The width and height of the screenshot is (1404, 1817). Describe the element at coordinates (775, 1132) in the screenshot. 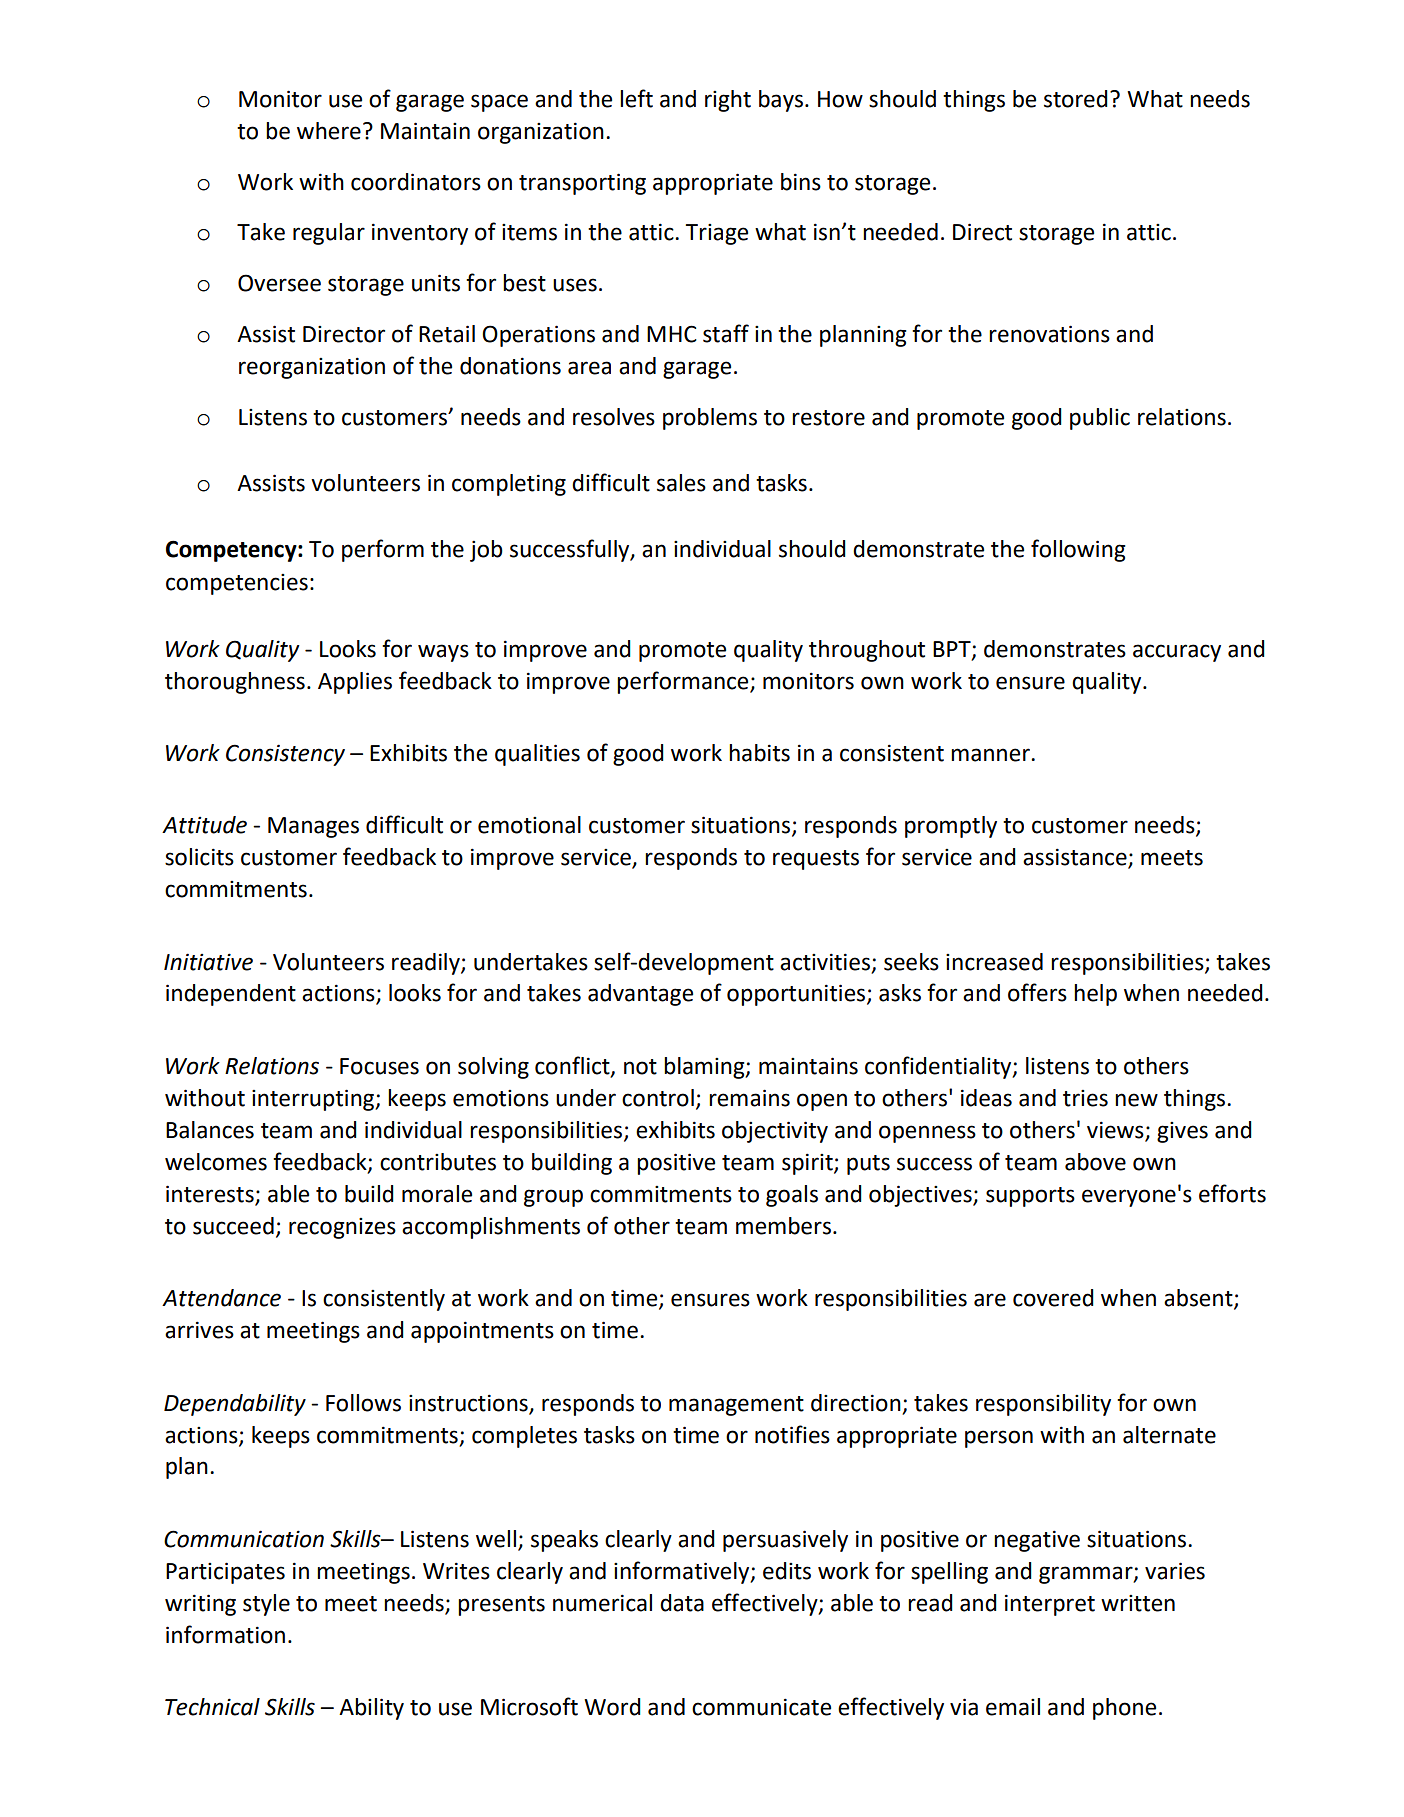

I see `objectivity` at that location.
